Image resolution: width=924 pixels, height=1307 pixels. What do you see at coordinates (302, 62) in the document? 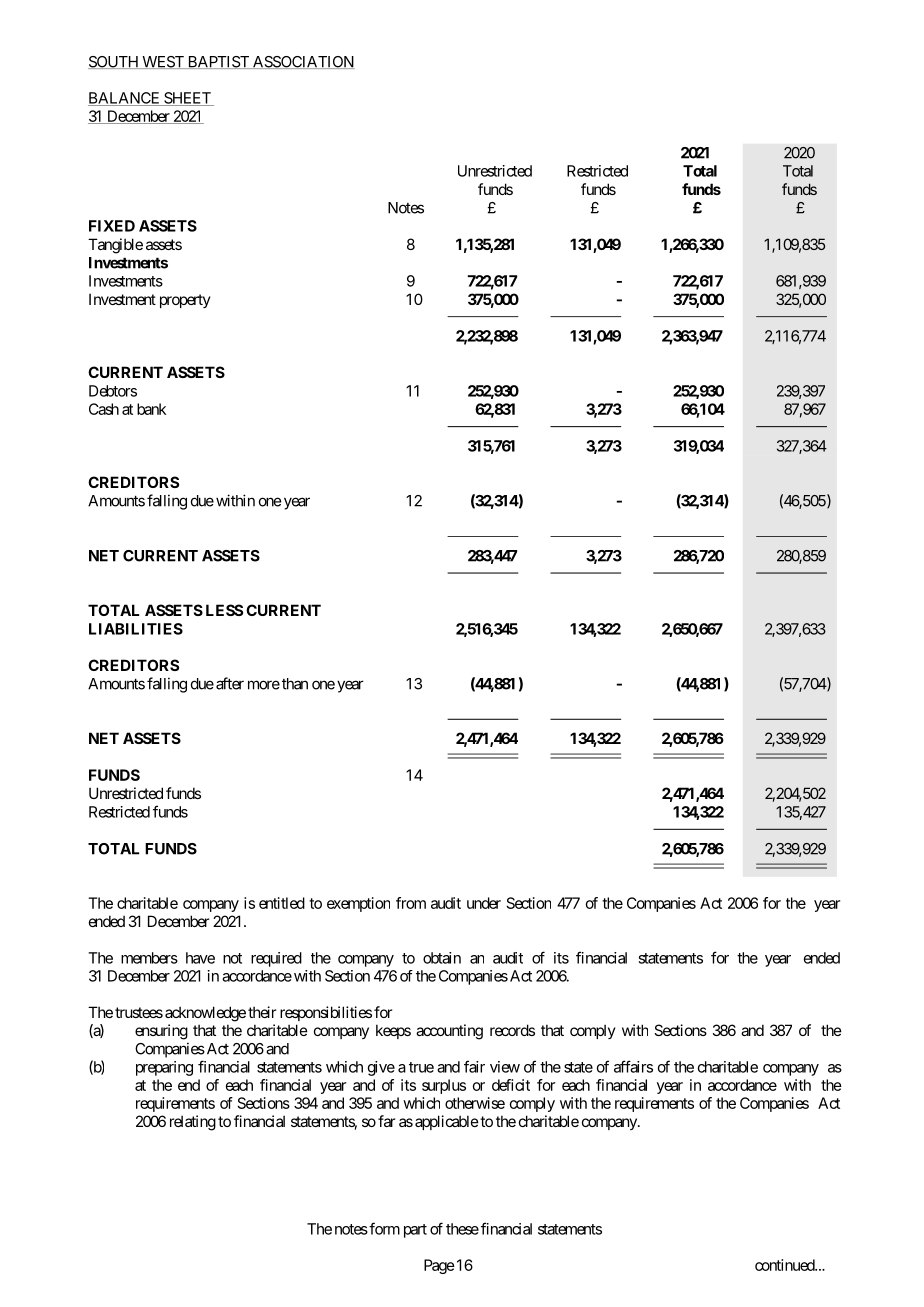
I see `ASSOCIATION` at bounding box center [302, 62].
